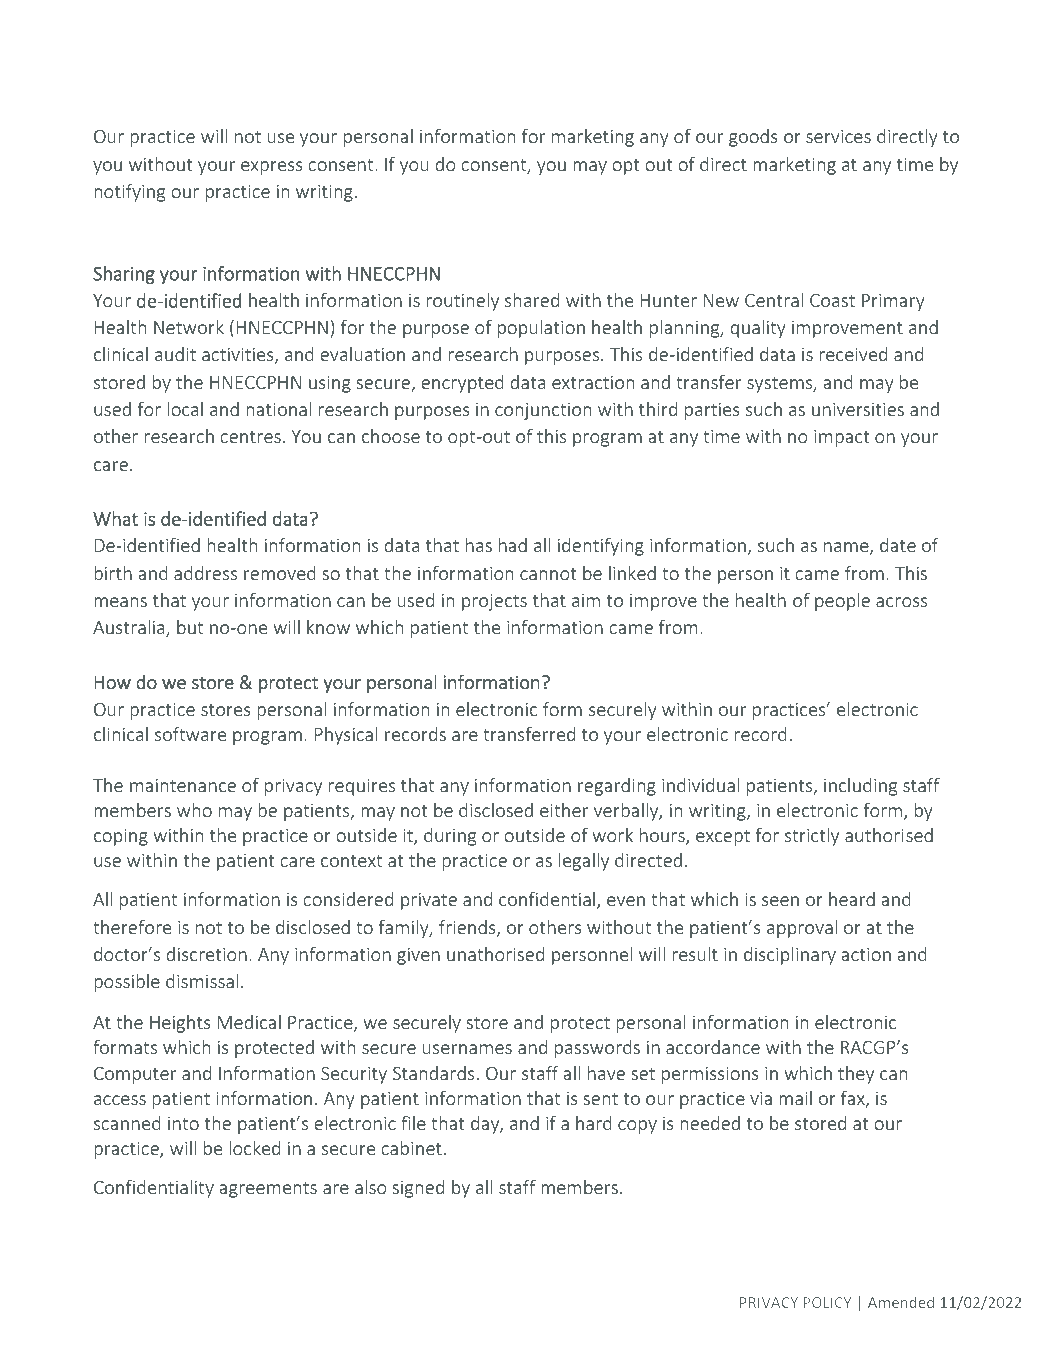  I want to click on agreements, so click(268, 1190).
